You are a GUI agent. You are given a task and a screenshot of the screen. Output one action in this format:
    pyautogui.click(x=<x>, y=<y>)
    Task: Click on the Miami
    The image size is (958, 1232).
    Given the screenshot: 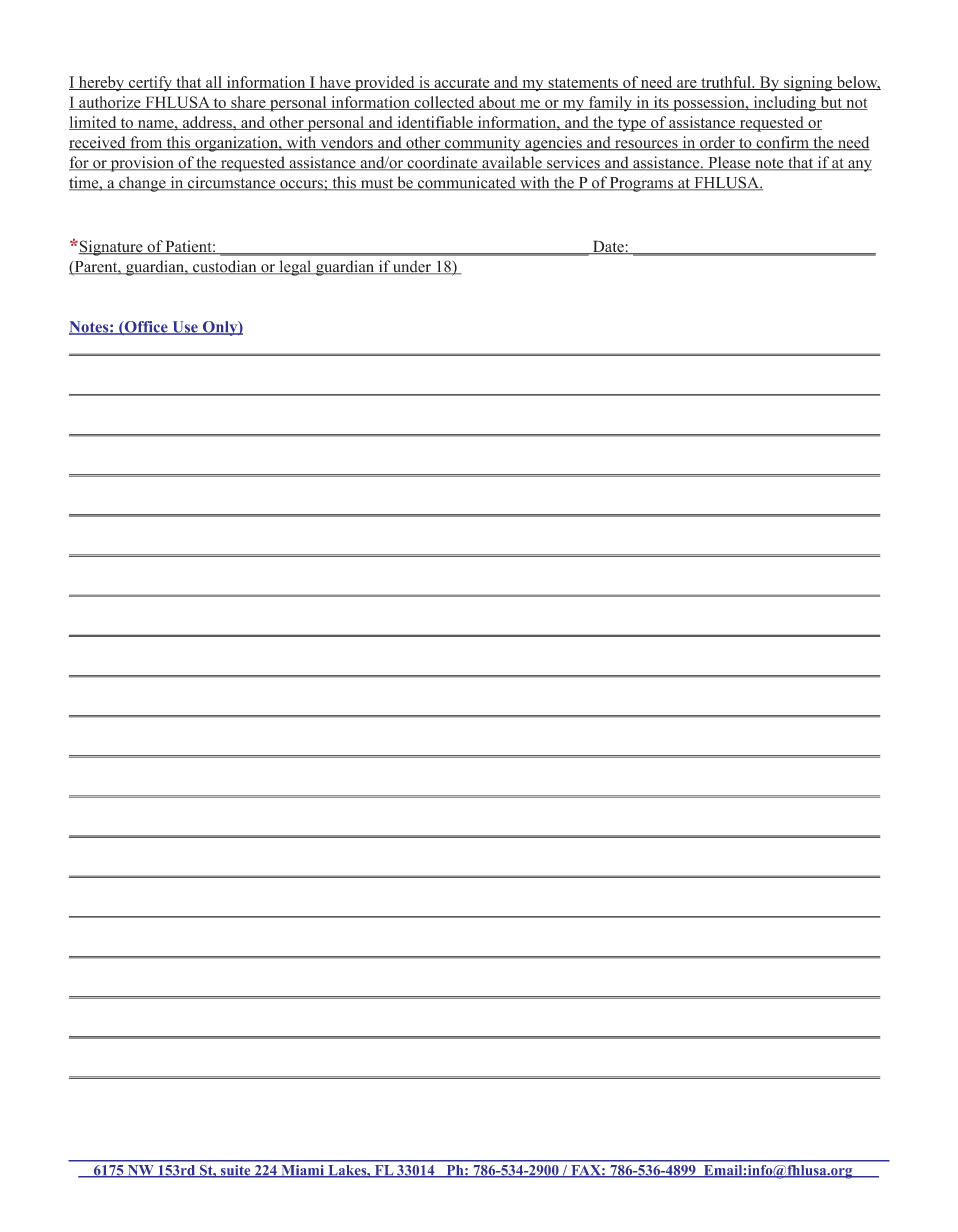 What is the action you would take?
    pyautogui.click(x=302, y=1171)
